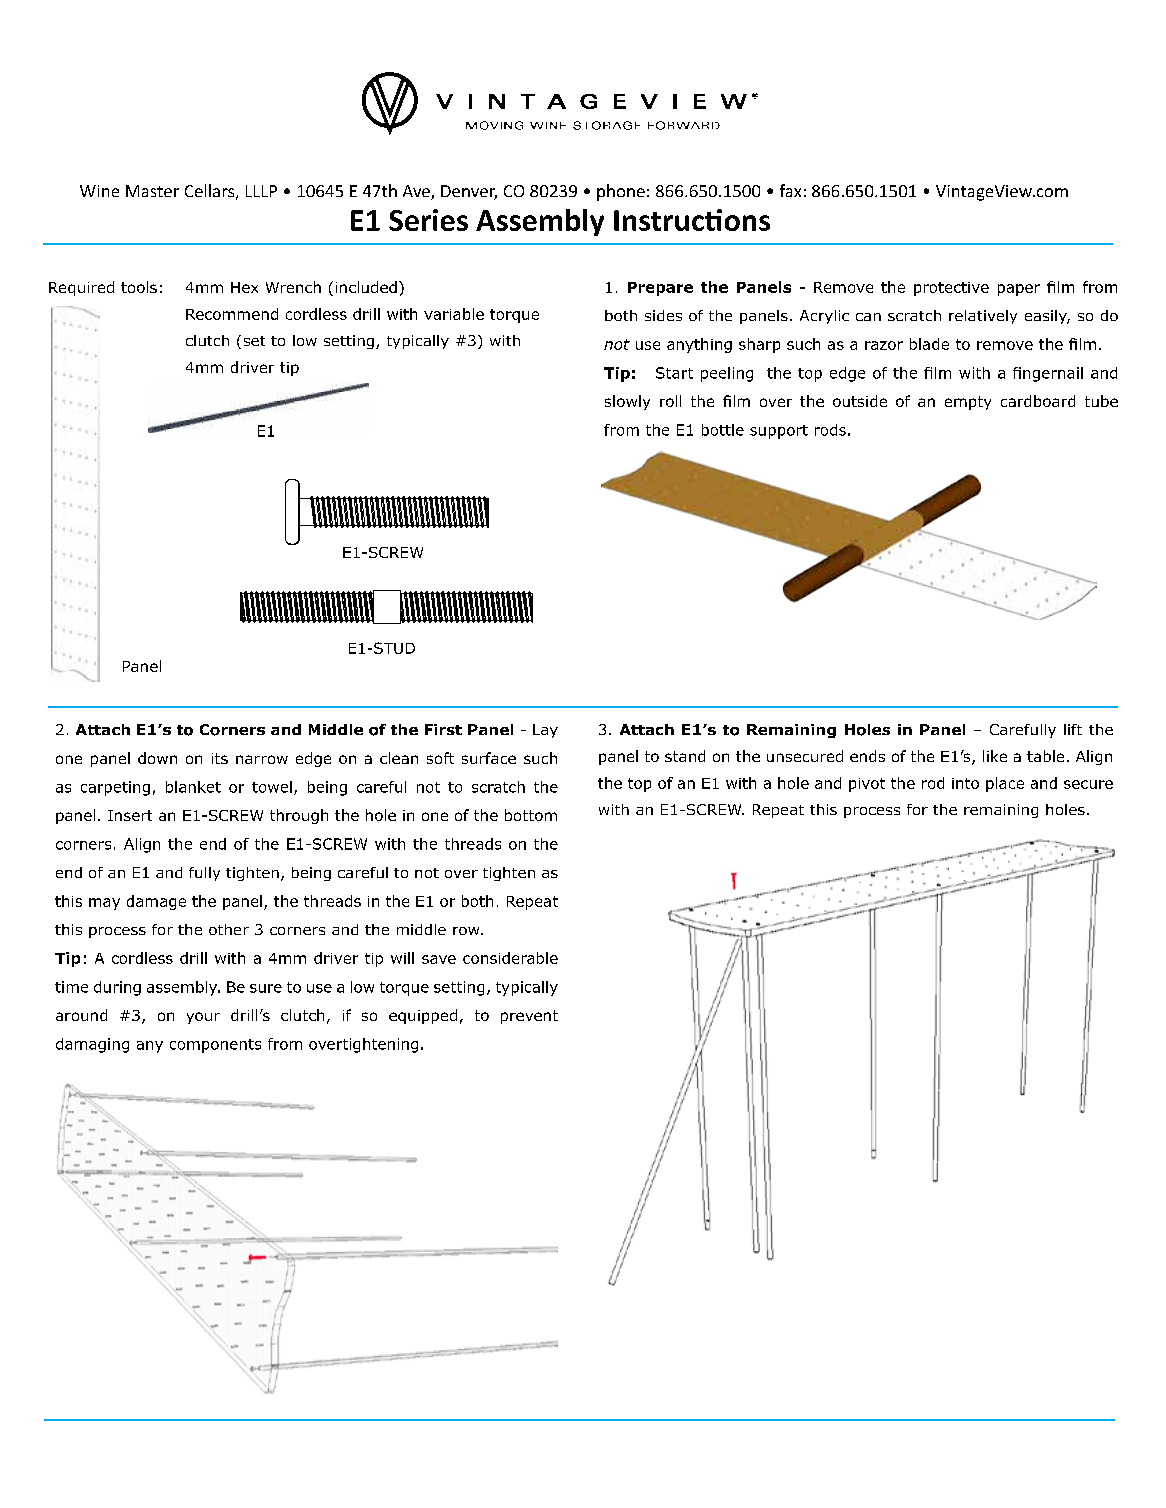  Describe the element at coordinates (203, 1018) in the screenshot. I see `your` at that location.
